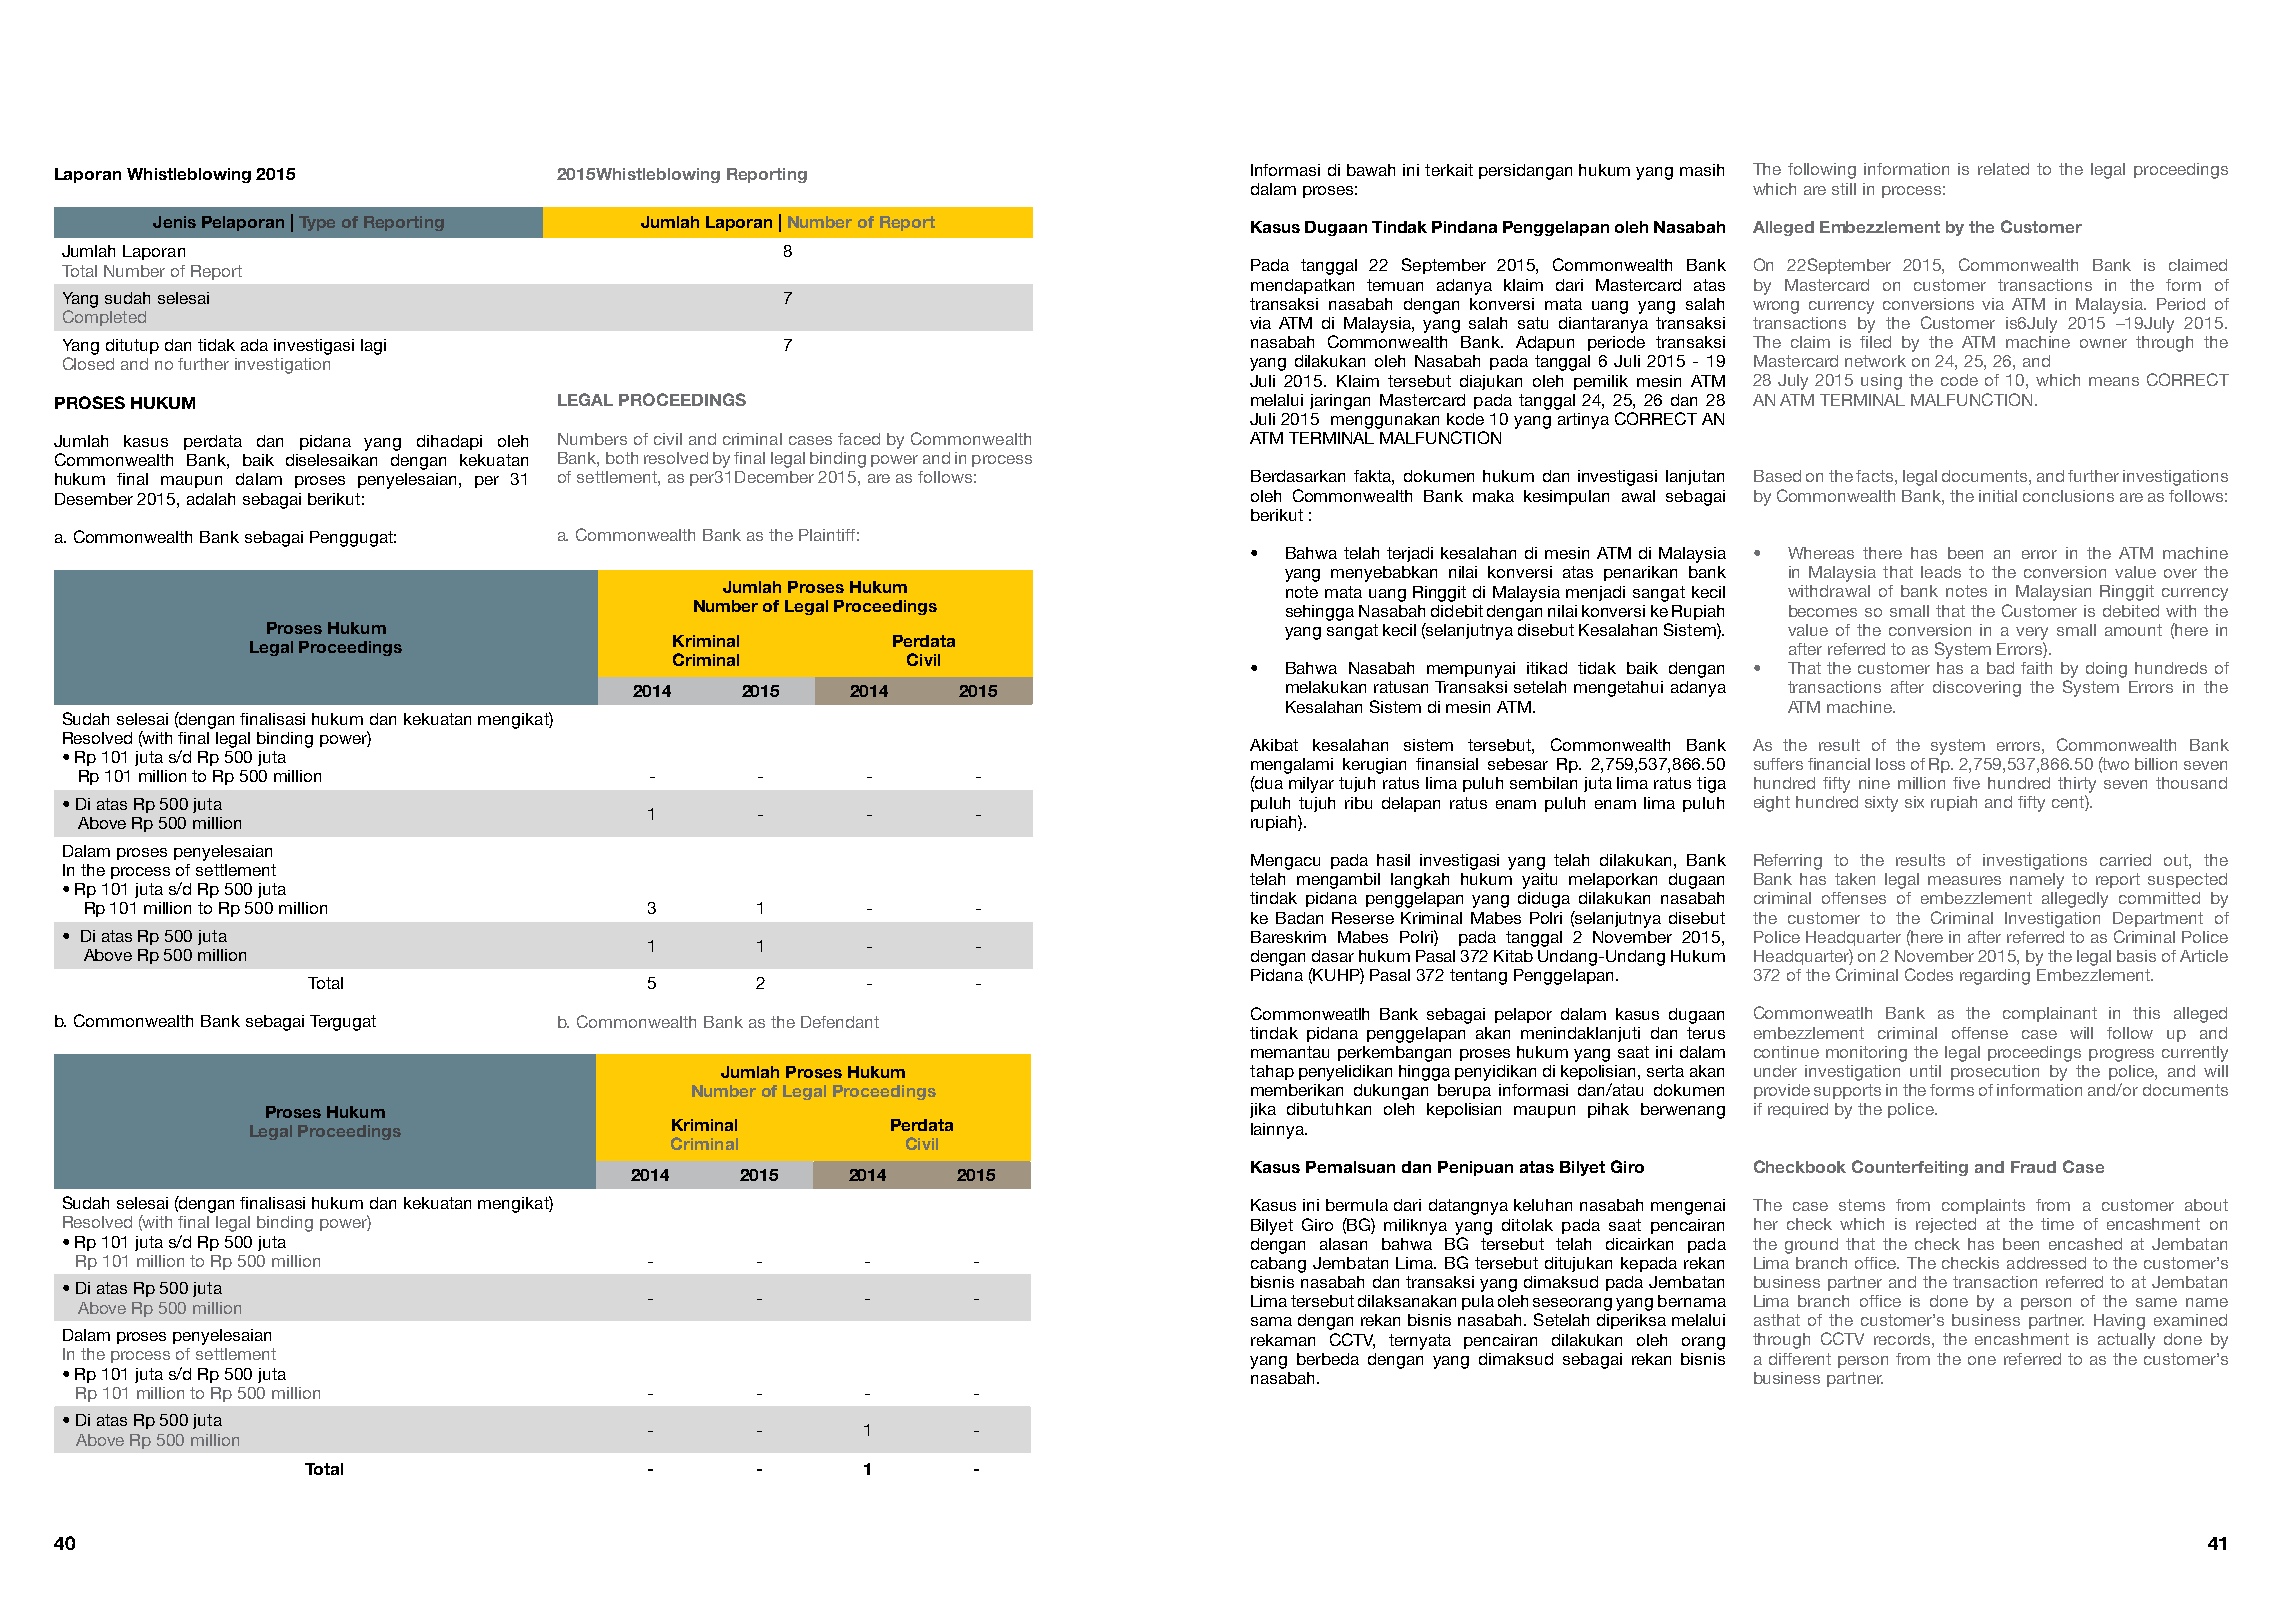  I want to click on bawah, so click(1371, 170).
